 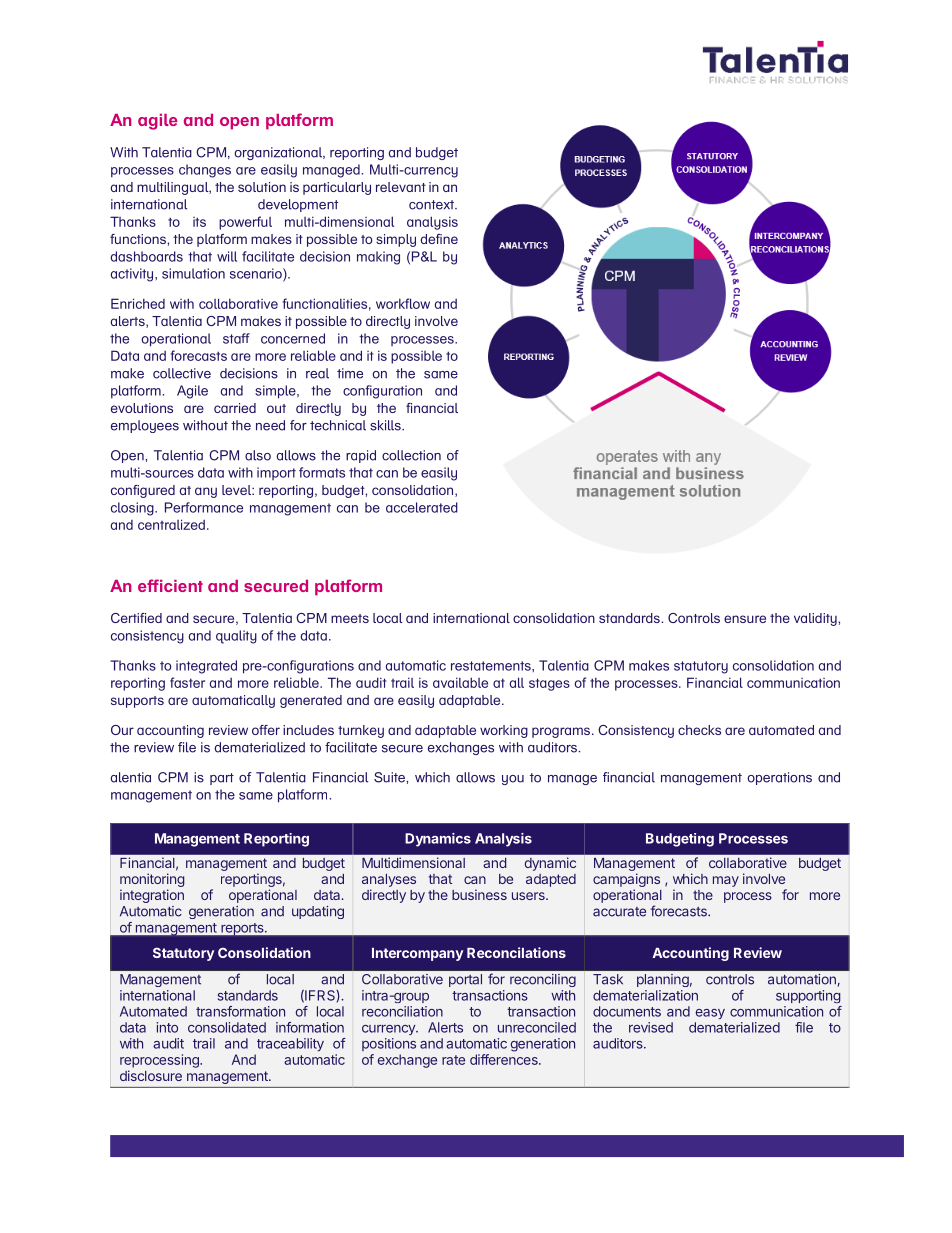 I want to click on offer, so click(x=266, y=730).
